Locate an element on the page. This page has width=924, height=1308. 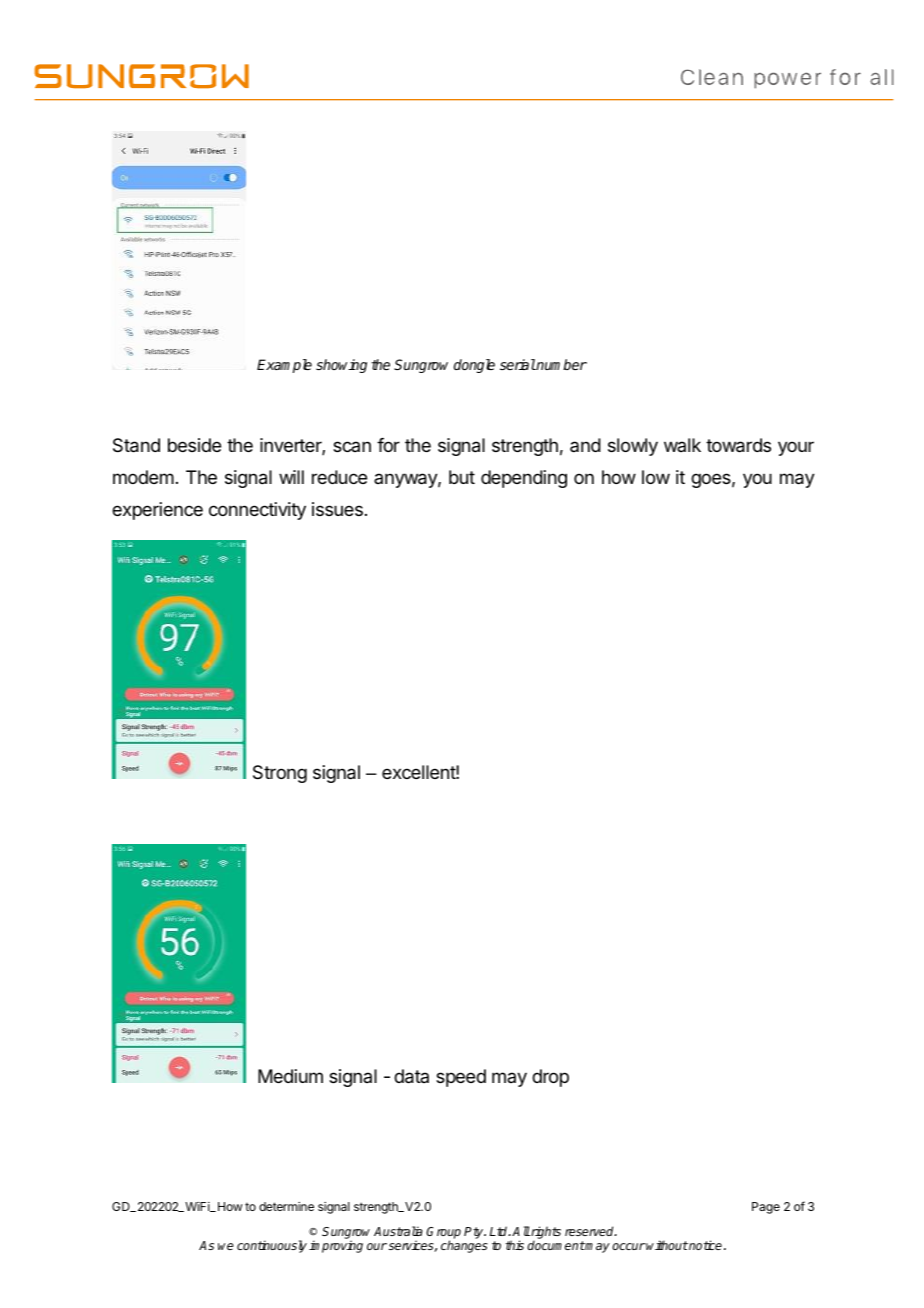
Pty is located at coordinates (475, 1233).
